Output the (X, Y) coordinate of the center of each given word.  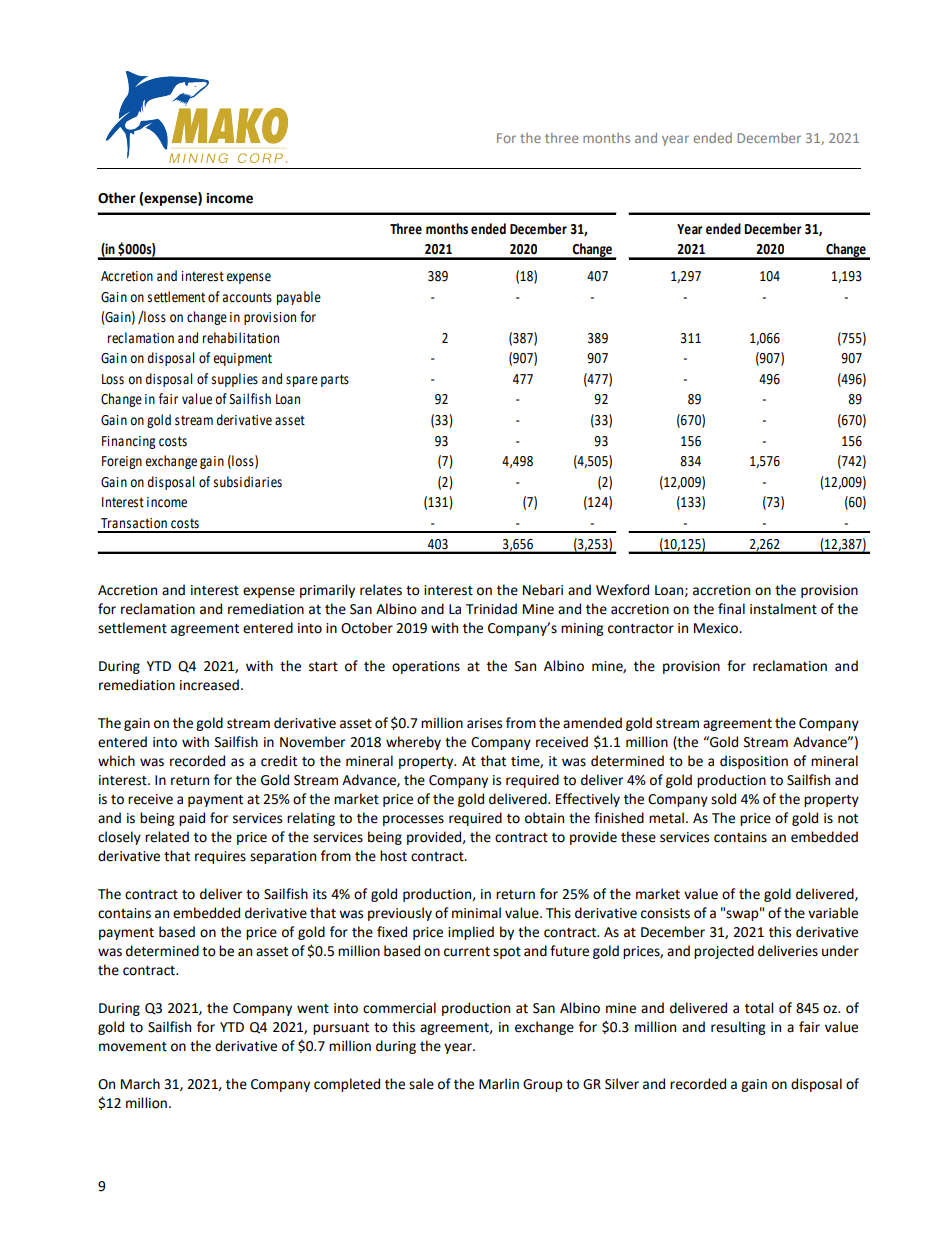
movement (133, 1047)
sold (723, 799)
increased (209, 685)
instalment (783, 609)
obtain (544, 818)
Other (117, 198)
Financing (128, 442)
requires (220, 857)
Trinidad (491, 609)
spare (302, 381)
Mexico (717, 628)
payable (299, 298)
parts (335, 380)
